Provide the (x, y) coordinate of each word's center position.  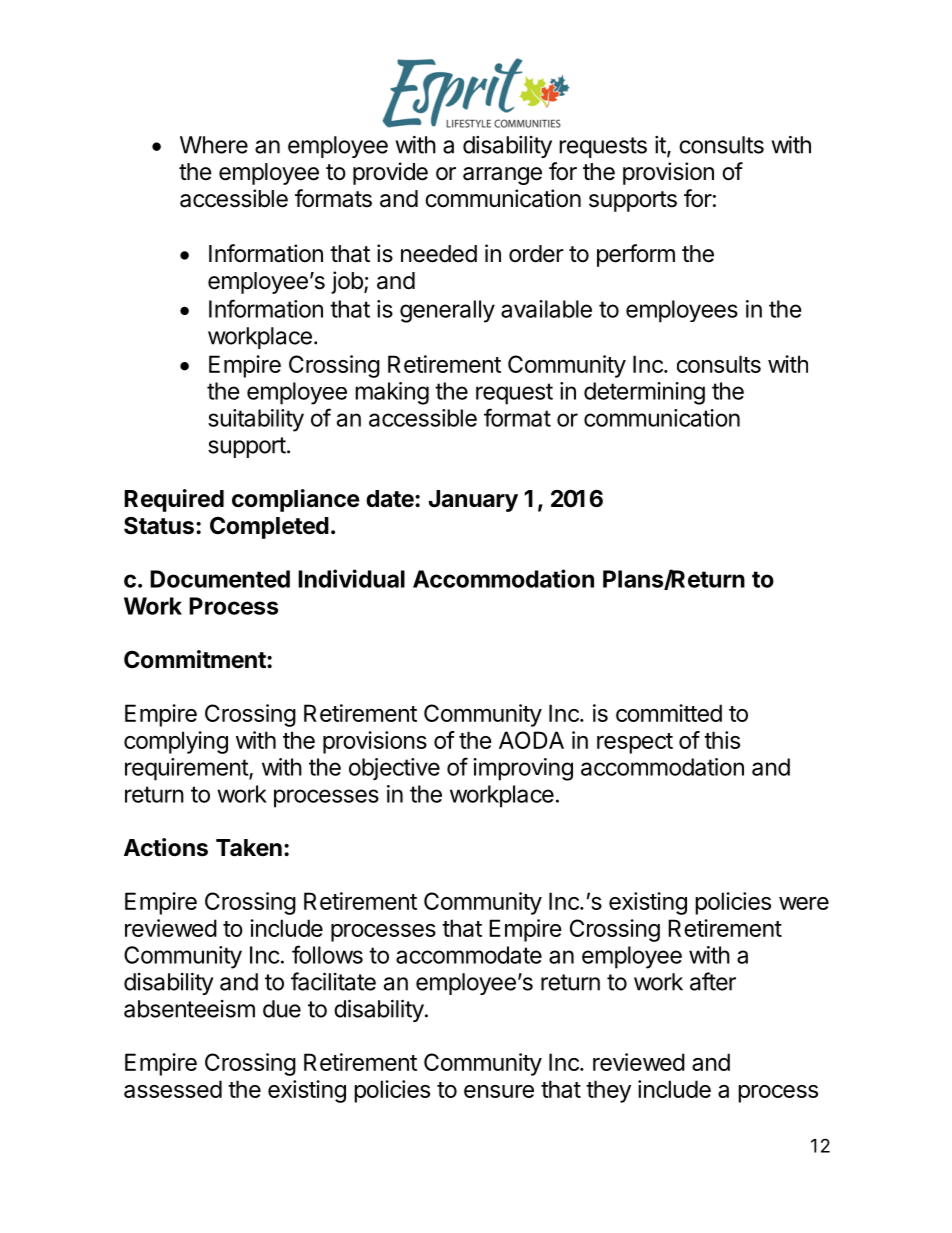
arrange (502, 176)
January (473, 501)
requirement (187, 769)
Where (214, 145)
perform (636, 255)
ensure (499, 1091)
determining (644, 393)
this (722, 740)
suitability (256, 420)
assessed (173, 1089)
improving (523, 769)
